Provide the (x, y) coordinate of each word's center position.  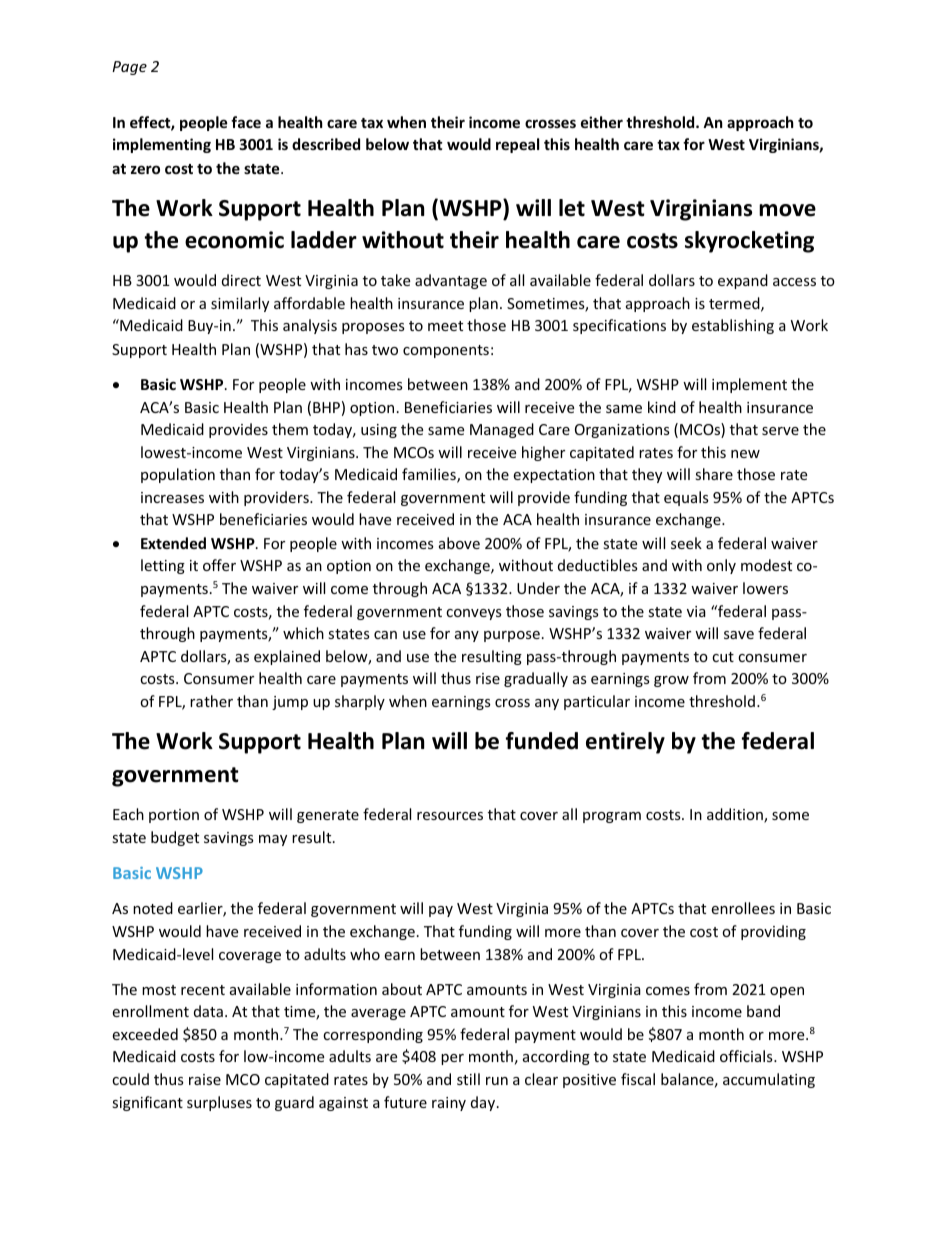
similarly (240, 304)
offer (219, 565)
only (721, 566)
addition (736, 815)
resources (450, 816)
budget (175, 838)
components (446, 351)
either (602, 122)
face (246, 122)
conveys (474, 614)
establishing (733, 326)
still (468, 1079)
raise (205, 1079)
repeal (517, 145)
